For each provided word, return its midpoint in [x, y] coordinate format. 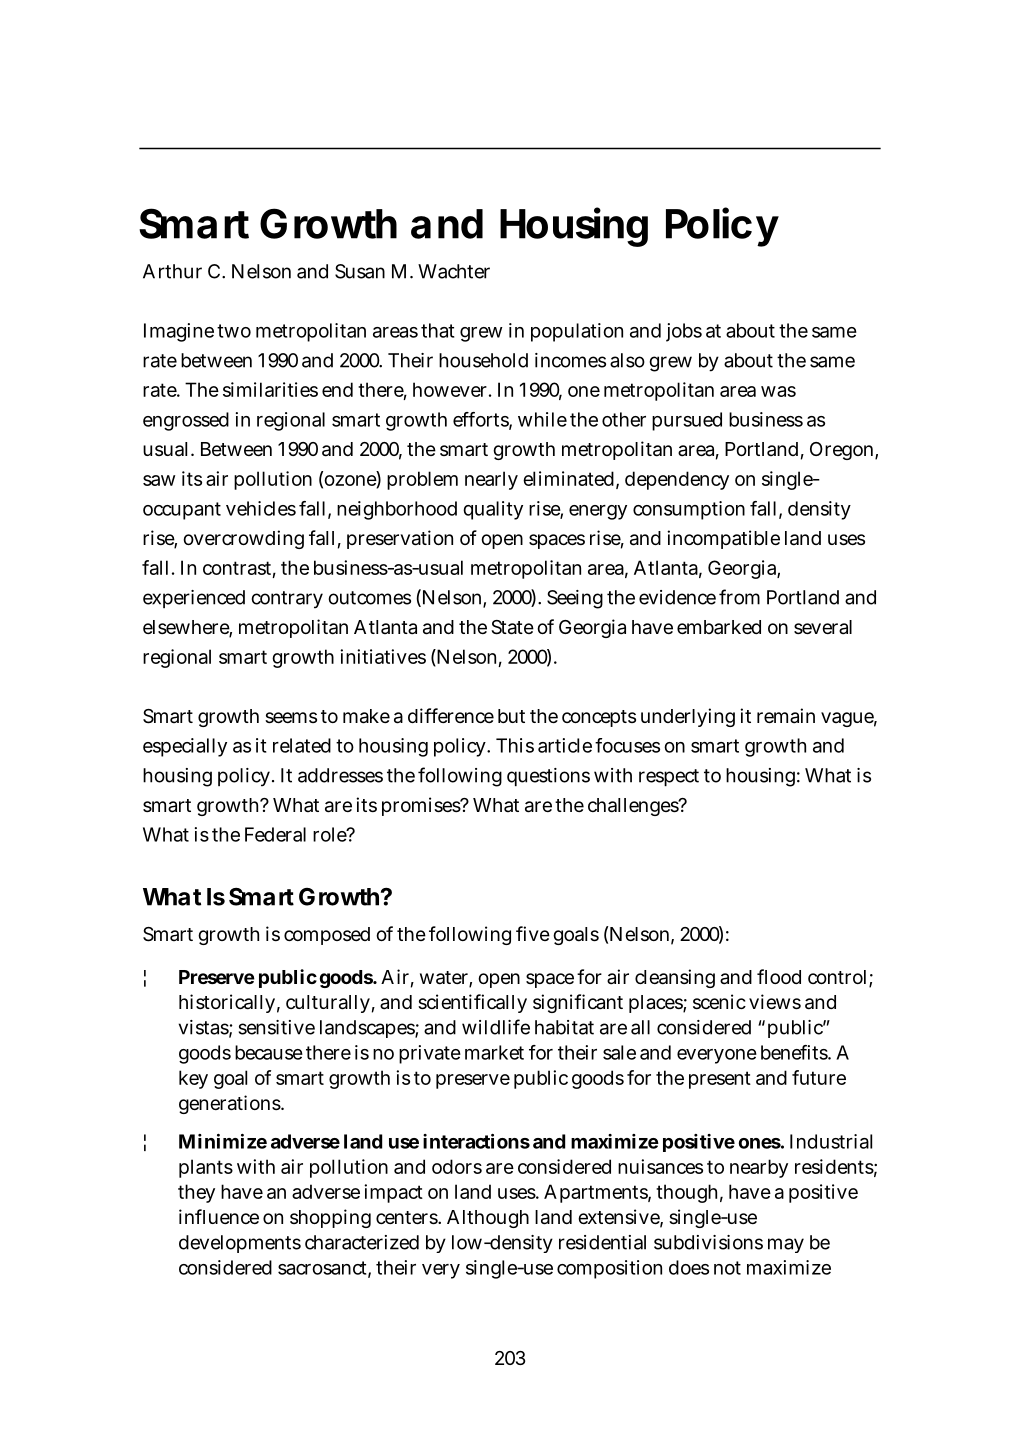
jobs [684, 332]
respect [669, 777]
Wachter [454, 271]
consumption [689, 510]
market [494, 1052]
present [720, 1080]
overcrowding [243, 539]
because [269, 1052]
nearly [491, 480]
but [511, 716]
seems [291, 717]
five [533, 933]
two [234, 331]
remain [786, 716]
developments [240, 1244]
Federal [275, 834]
